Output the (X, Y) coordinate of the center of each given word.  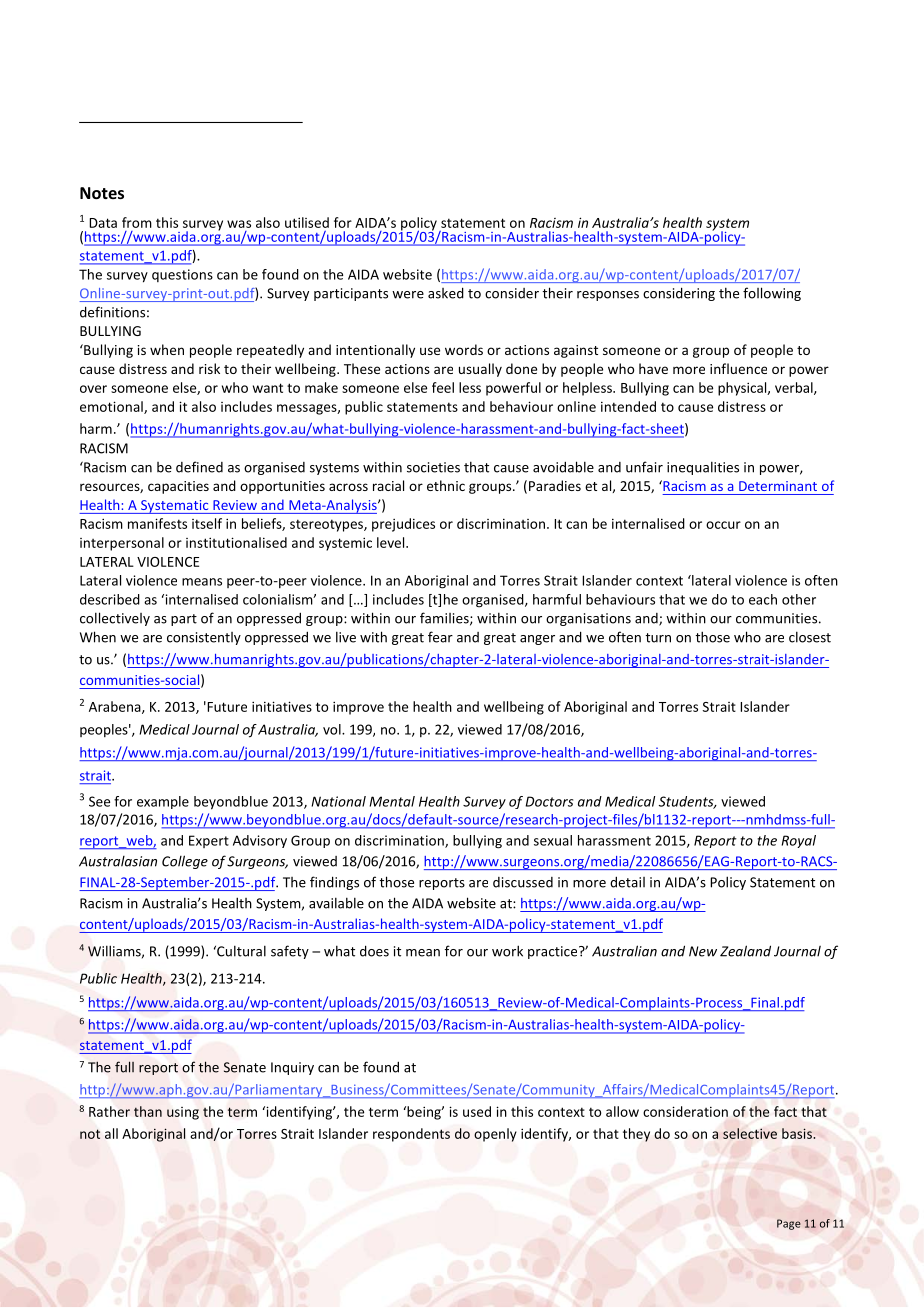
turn (658, 638)
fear (440, 637)
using (183, 1113)
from (137, 222)
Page (789, 1224)
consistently (204, 638)
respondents (411, 1135)
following (772, 294)
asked (446, 293)
